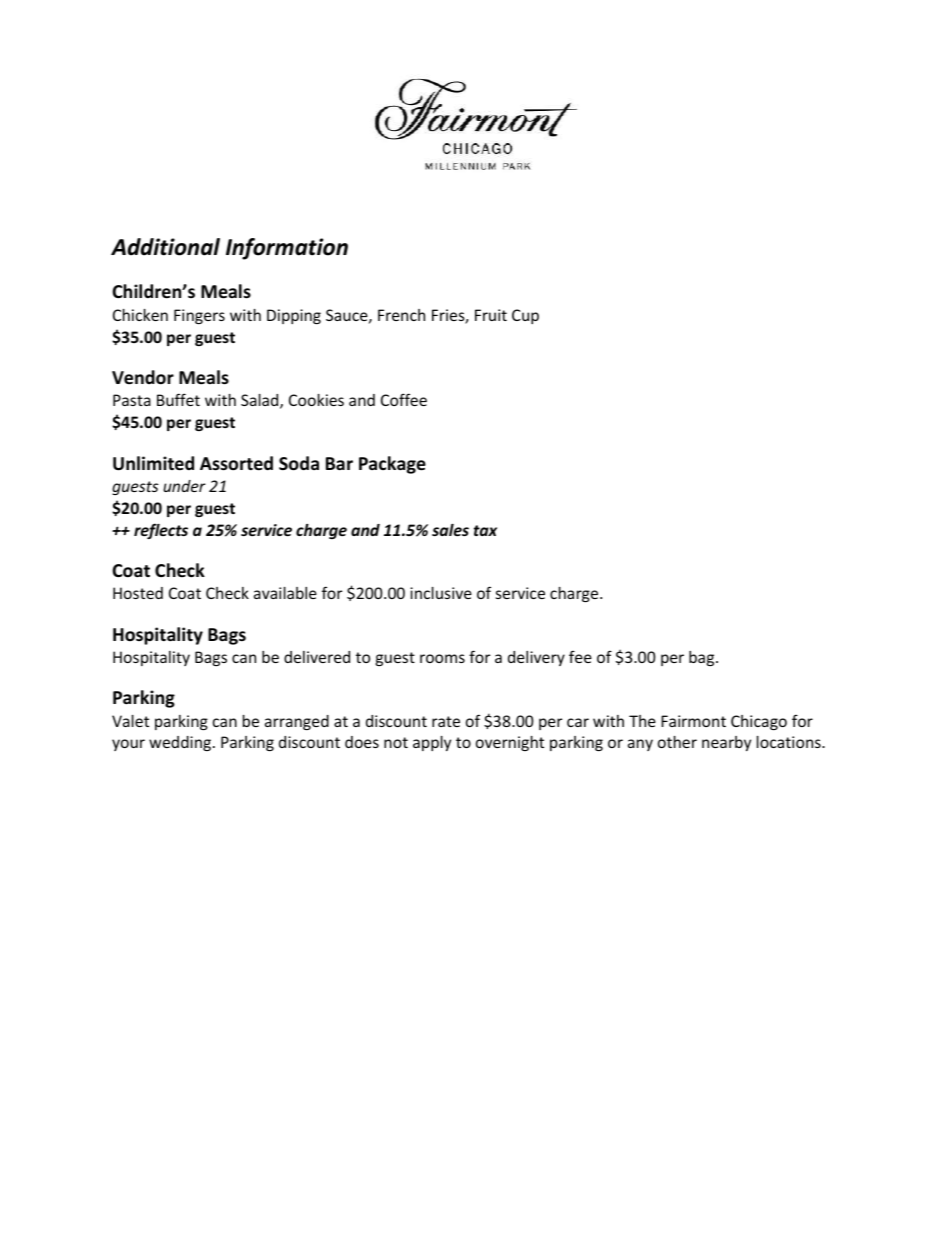  Describe the element at coordinates (485, 530) in the screenshot. I see `tax` at that location.
